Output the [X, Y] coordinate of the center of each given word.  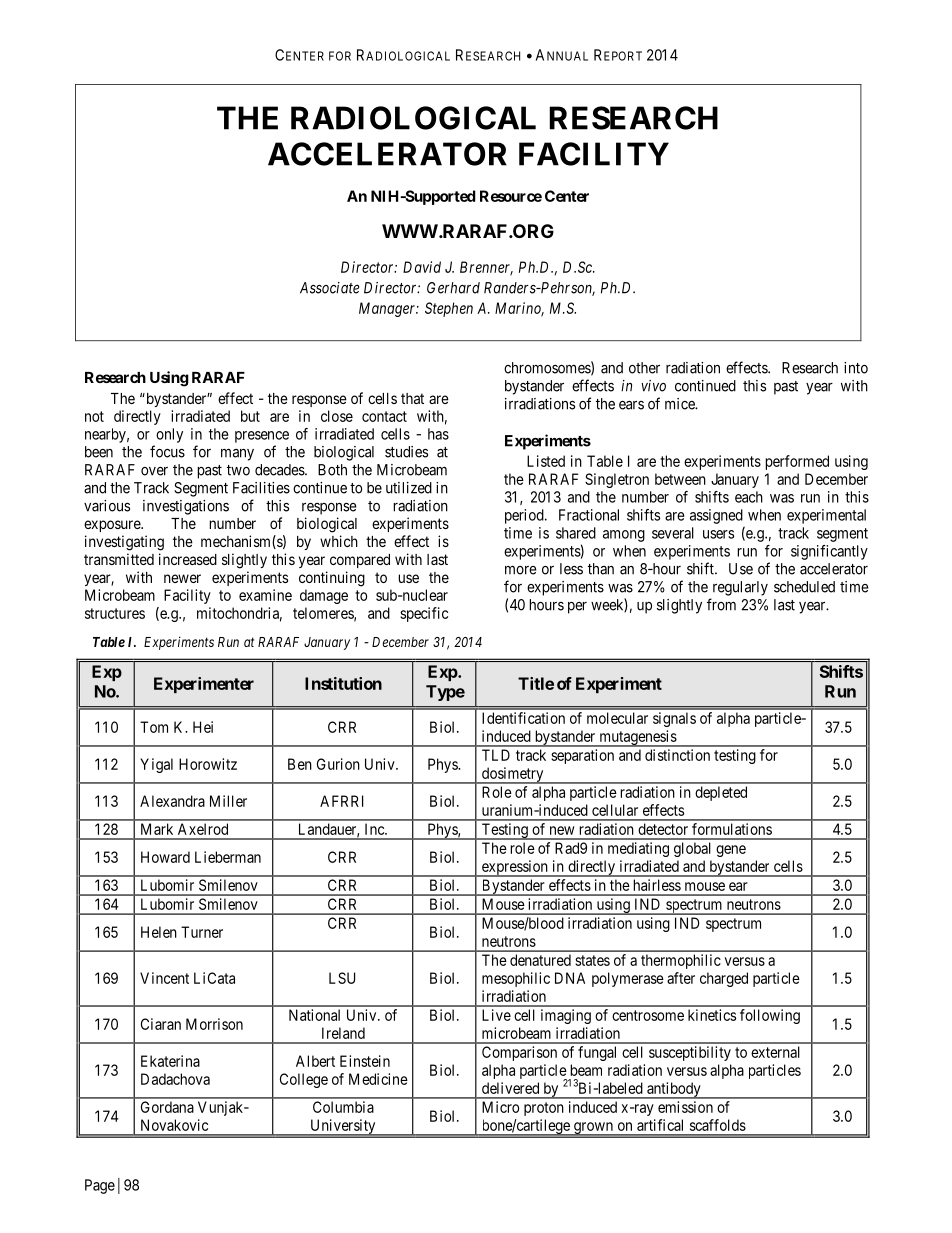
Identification [523, 718]
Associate [330, 288]
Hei [203, 727]
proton [544, 1109]
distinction [677, 755]
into [856, 368]
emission [685, 1107]
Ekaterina [170, 1061]
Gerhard [453, 288]
